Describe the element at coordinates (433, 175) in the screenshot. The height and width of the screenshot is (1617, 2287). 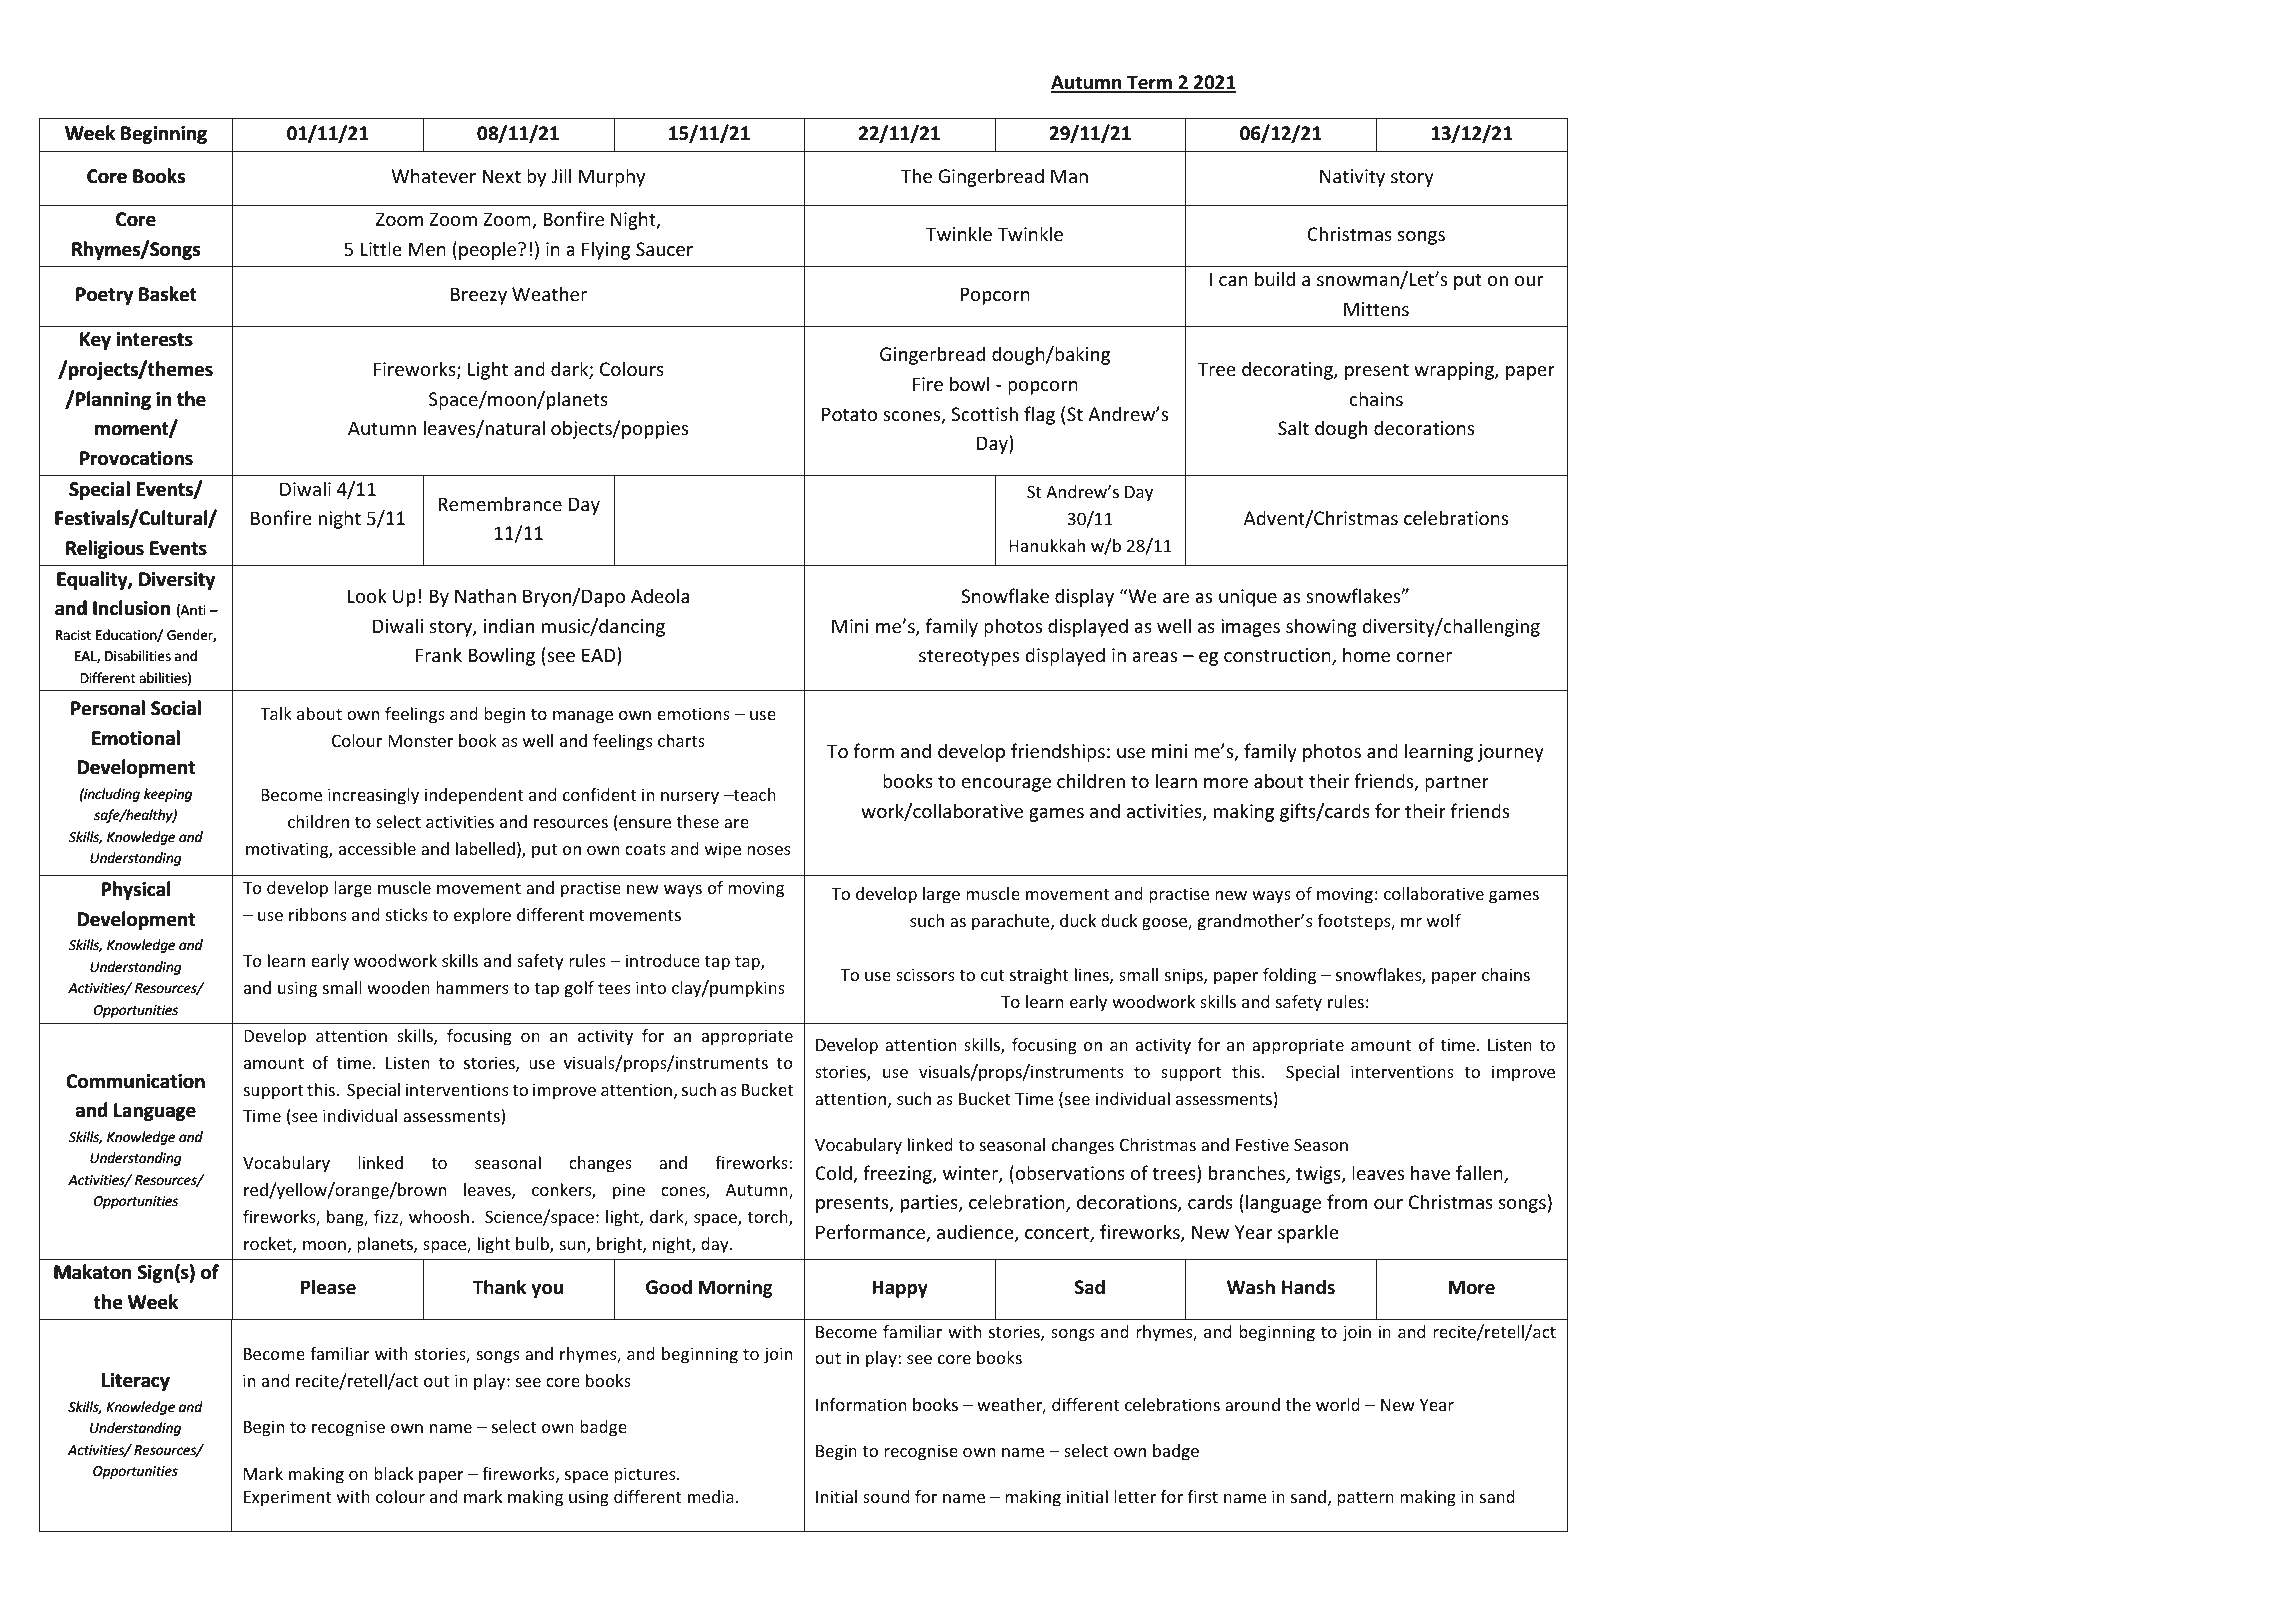
I see `Whatever` at that location.
